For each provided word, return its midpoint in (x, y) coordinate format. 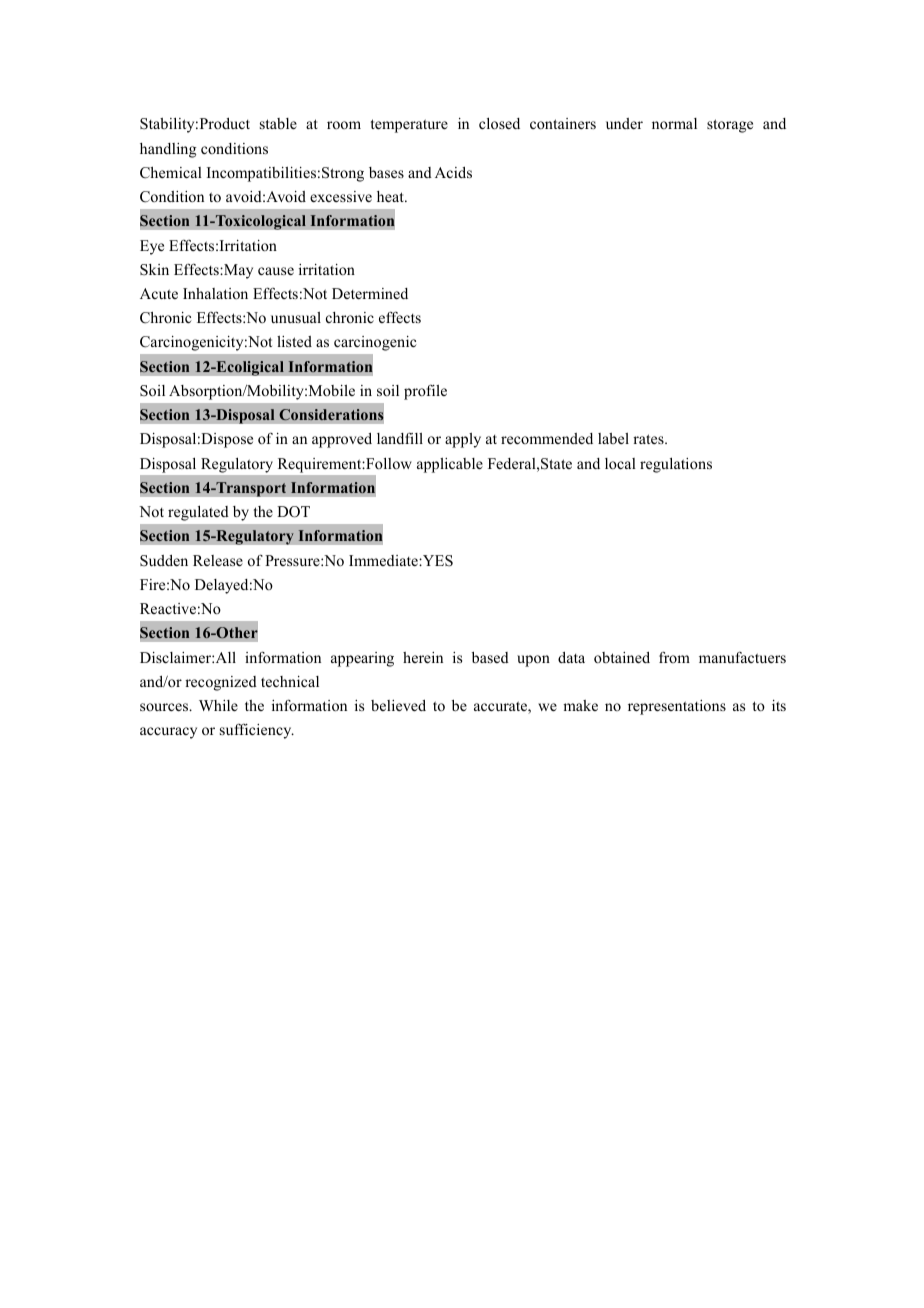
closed (499, 123)
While (218, 705)
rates (649, 439)
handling (168, 150)
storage (730, 126)
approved (342, 440)
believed (398, 705)
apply (463, 440)
